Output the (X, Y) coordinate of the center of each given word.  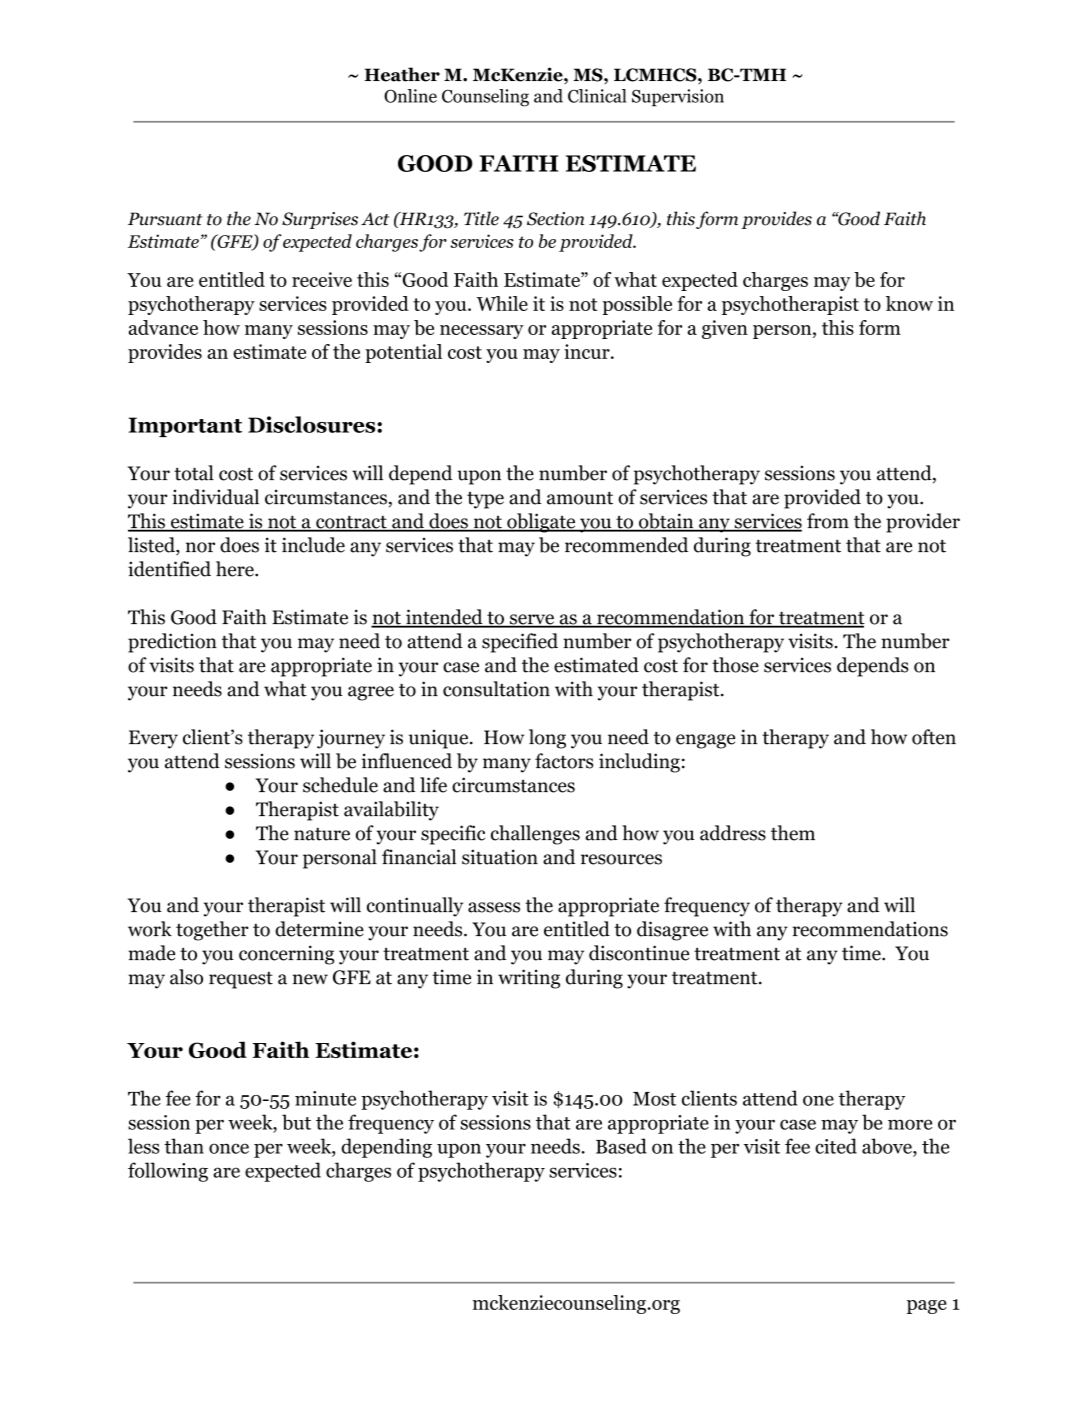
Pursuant (165, 219)
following (168, 1172)
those (735, 665)
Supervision (678, 98)
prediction (172, 643)
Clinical (597, 96)
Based (621, 1146)
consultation (496, 689)
